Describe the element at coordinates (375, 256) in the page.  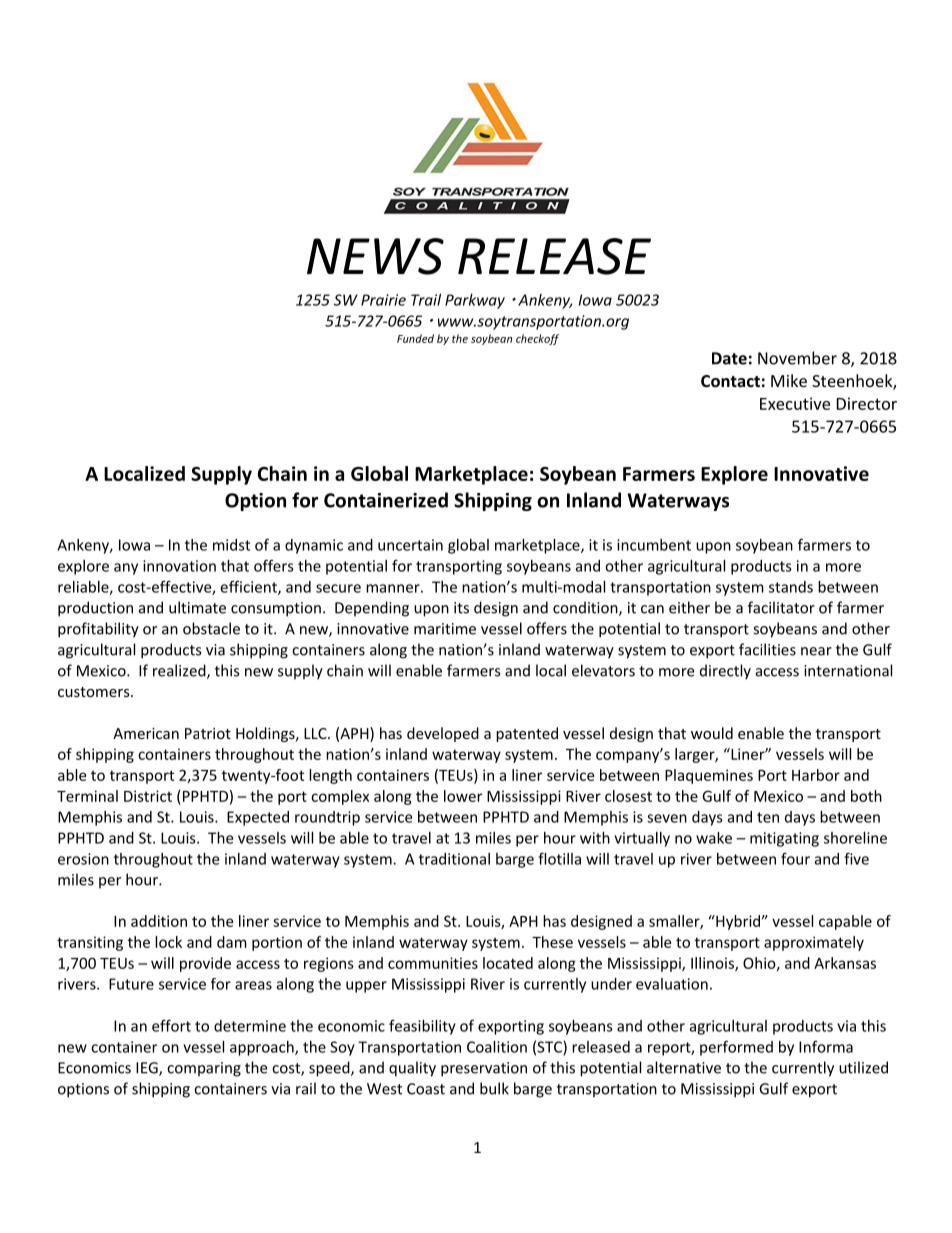
I see `NEWS` at that location.
